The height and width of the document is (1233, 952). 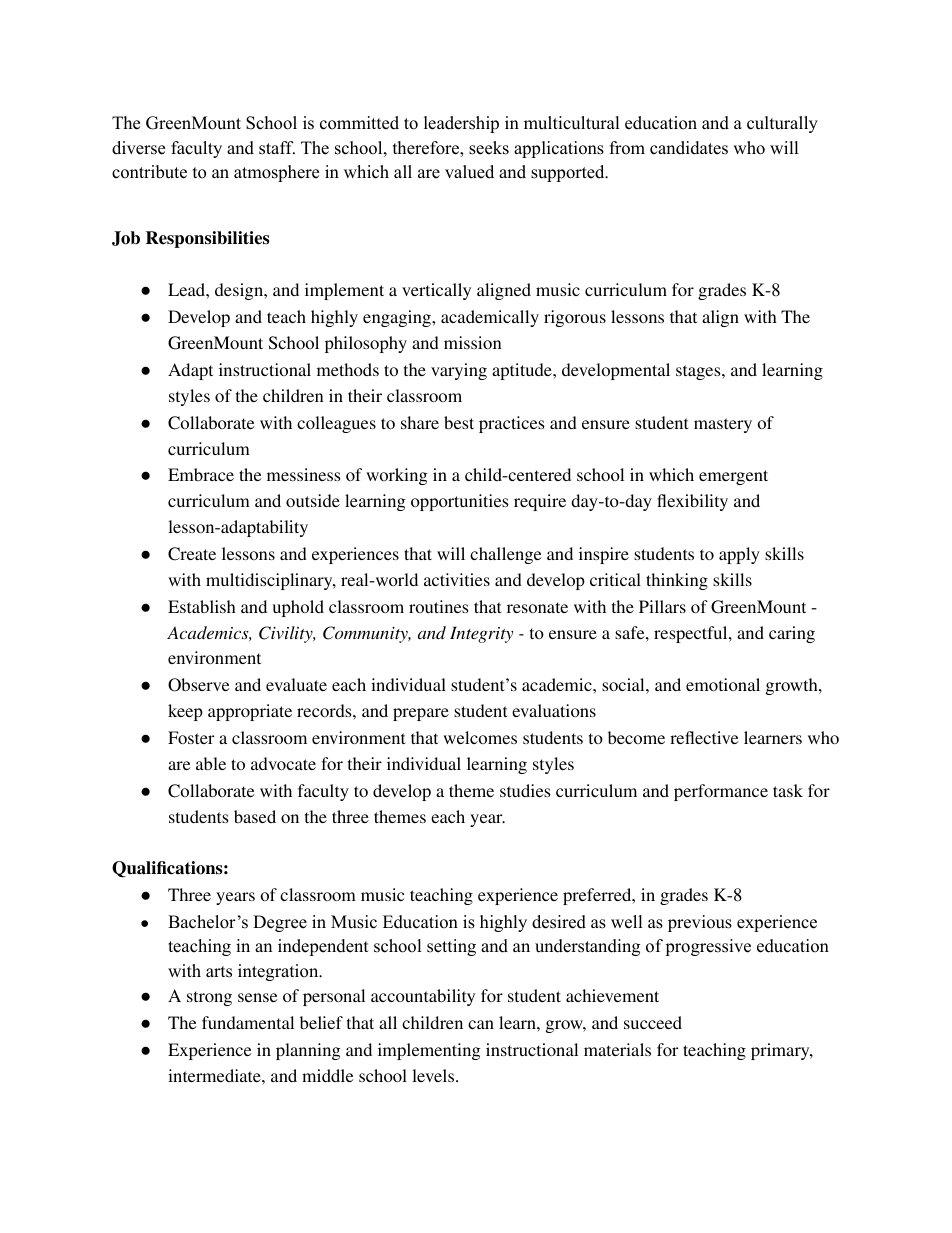 What do you see at coordinates (489, 148) in the document?
I see `seeks` at bounding box center [489, 148].
